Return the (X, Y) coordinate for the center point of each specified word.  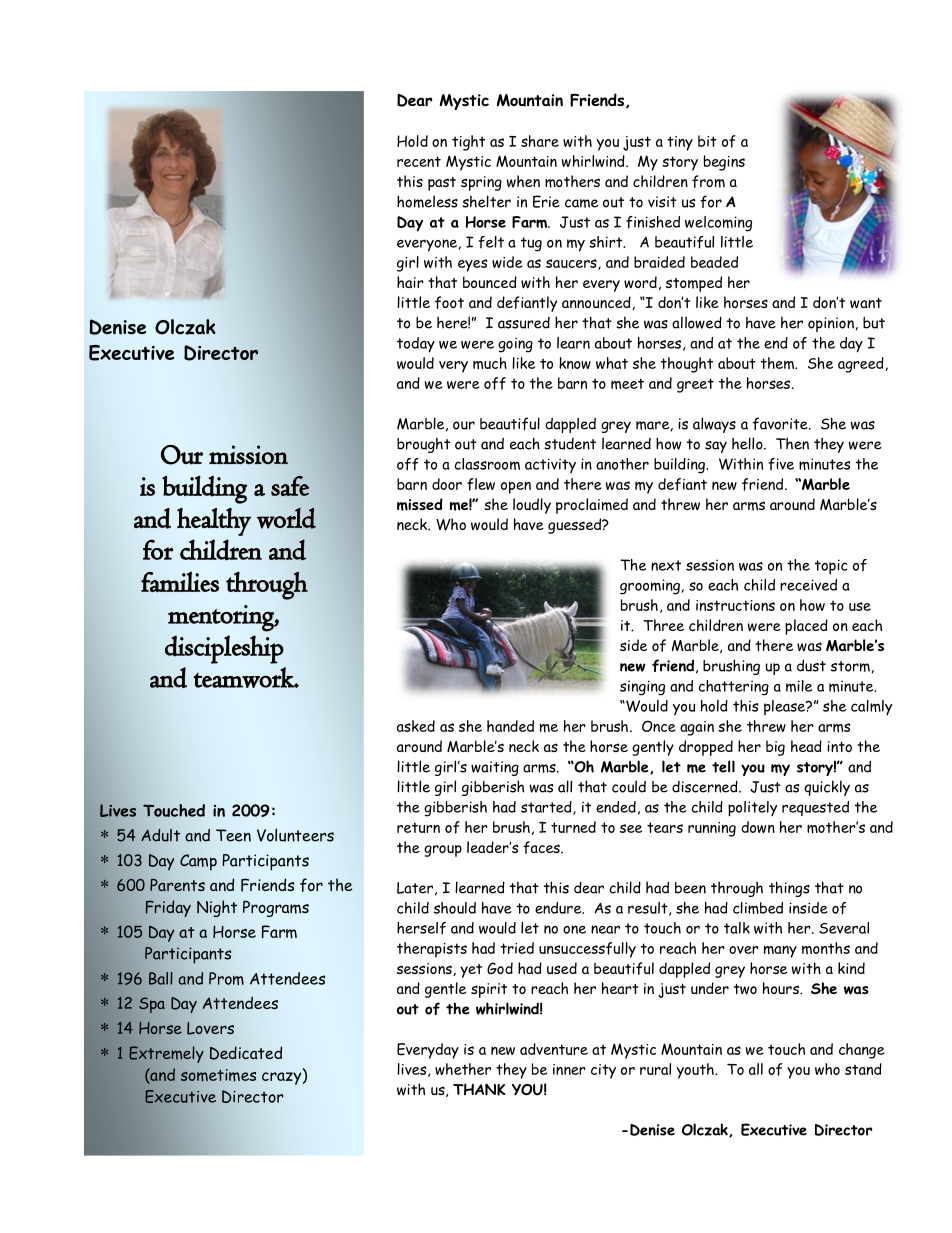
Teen (233, 835)
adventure (554, 1049)
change (862, 1051)
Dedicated (246, 1053)
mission (248, 454)
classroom (487, 464)
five (781, 464)
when (523, 181)
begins (724, 163)
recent (419, 161)
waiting (495, 768)
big (775, 748)
